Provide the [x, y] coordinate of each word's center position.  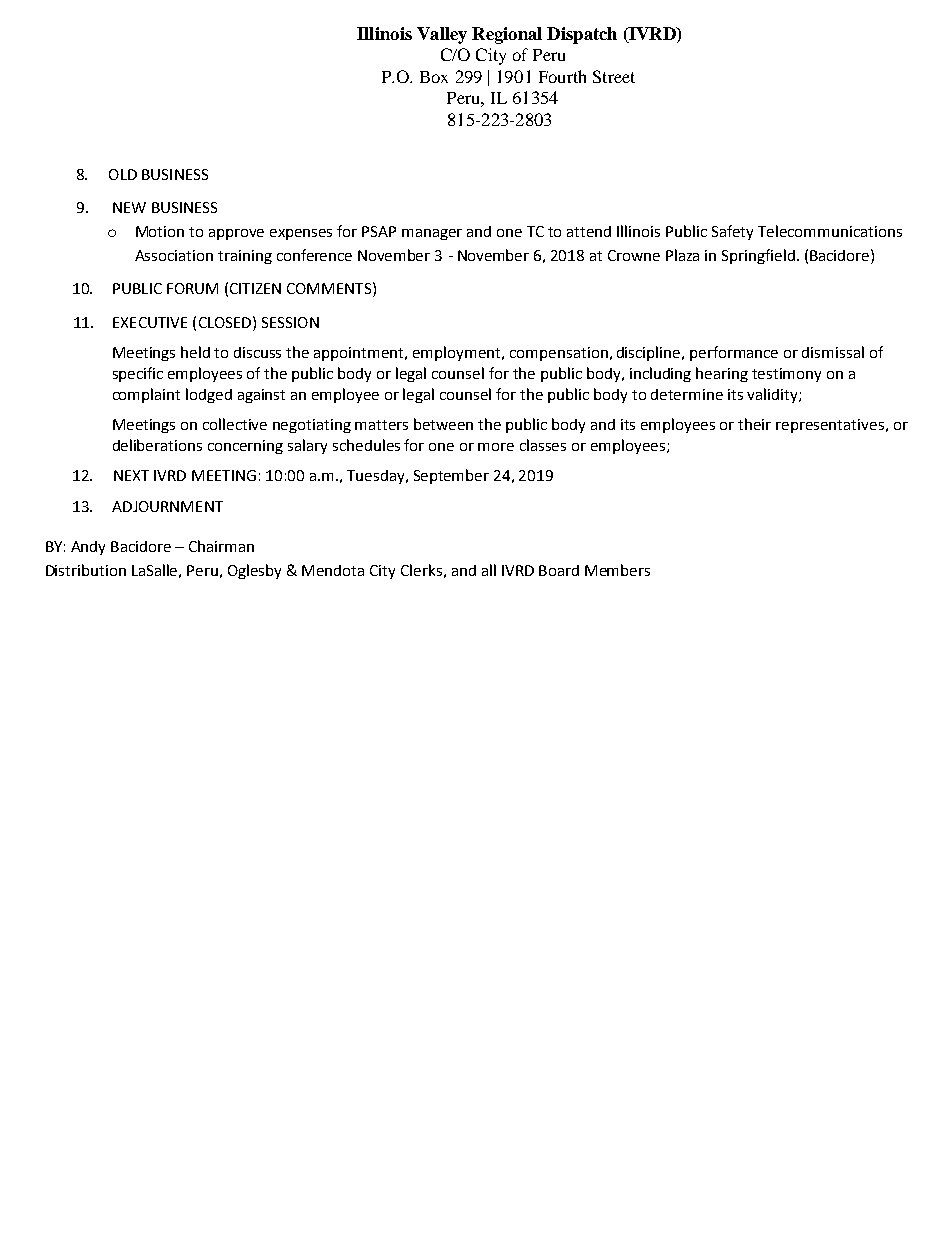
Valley [442, 35]
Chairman [221, 546]
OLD [123, 174]
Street [614, 76]
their [754, 424]
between [443, 424]
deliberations [157, 445]
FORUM [192, 288]
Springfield [758, 256]
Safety [732, 232]
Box [434, 77]
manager [432, 234]
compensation [559, 354]
